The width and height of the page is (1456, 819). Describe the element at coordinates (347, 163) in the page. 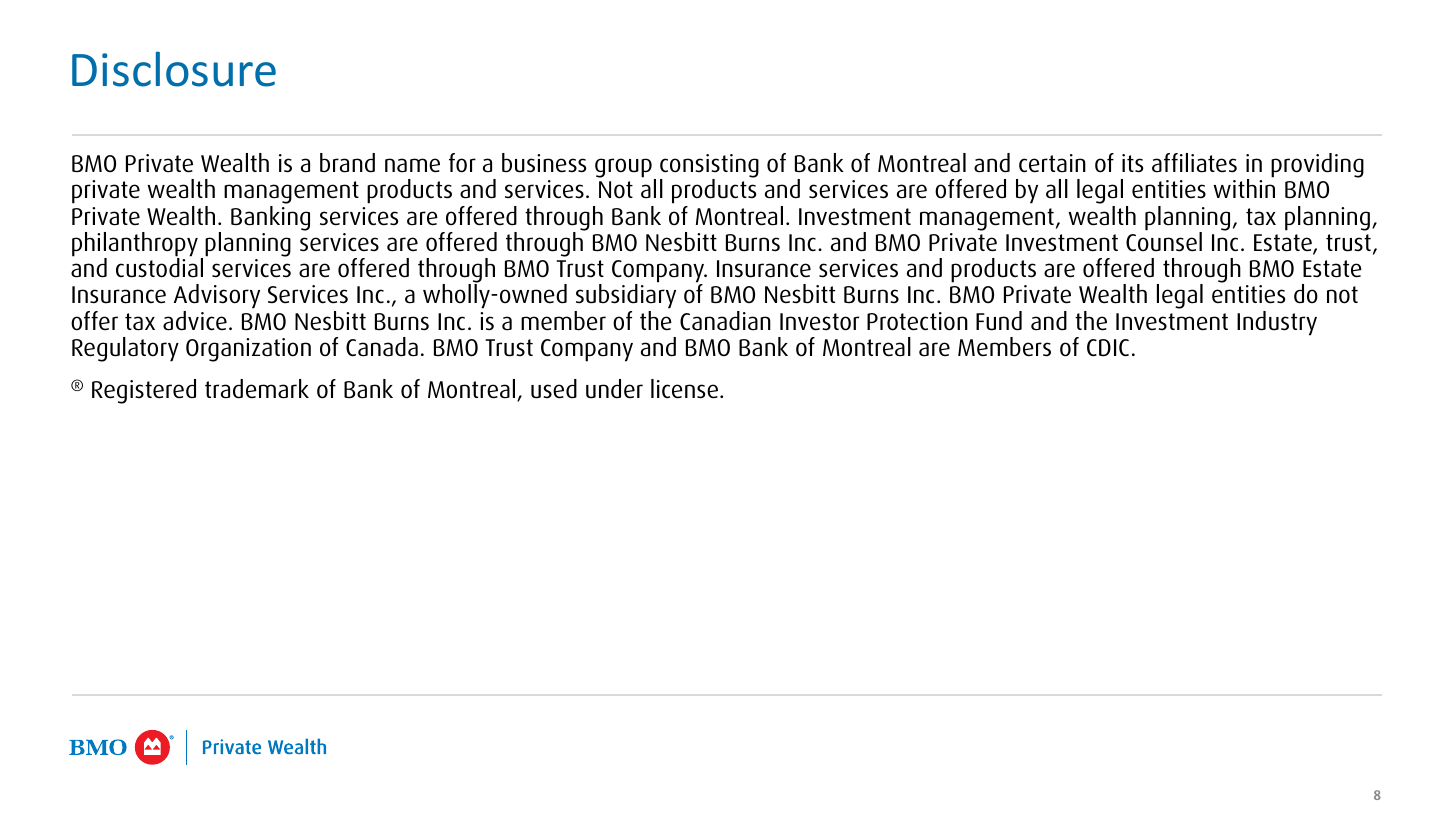

I see `brand` at that location.
